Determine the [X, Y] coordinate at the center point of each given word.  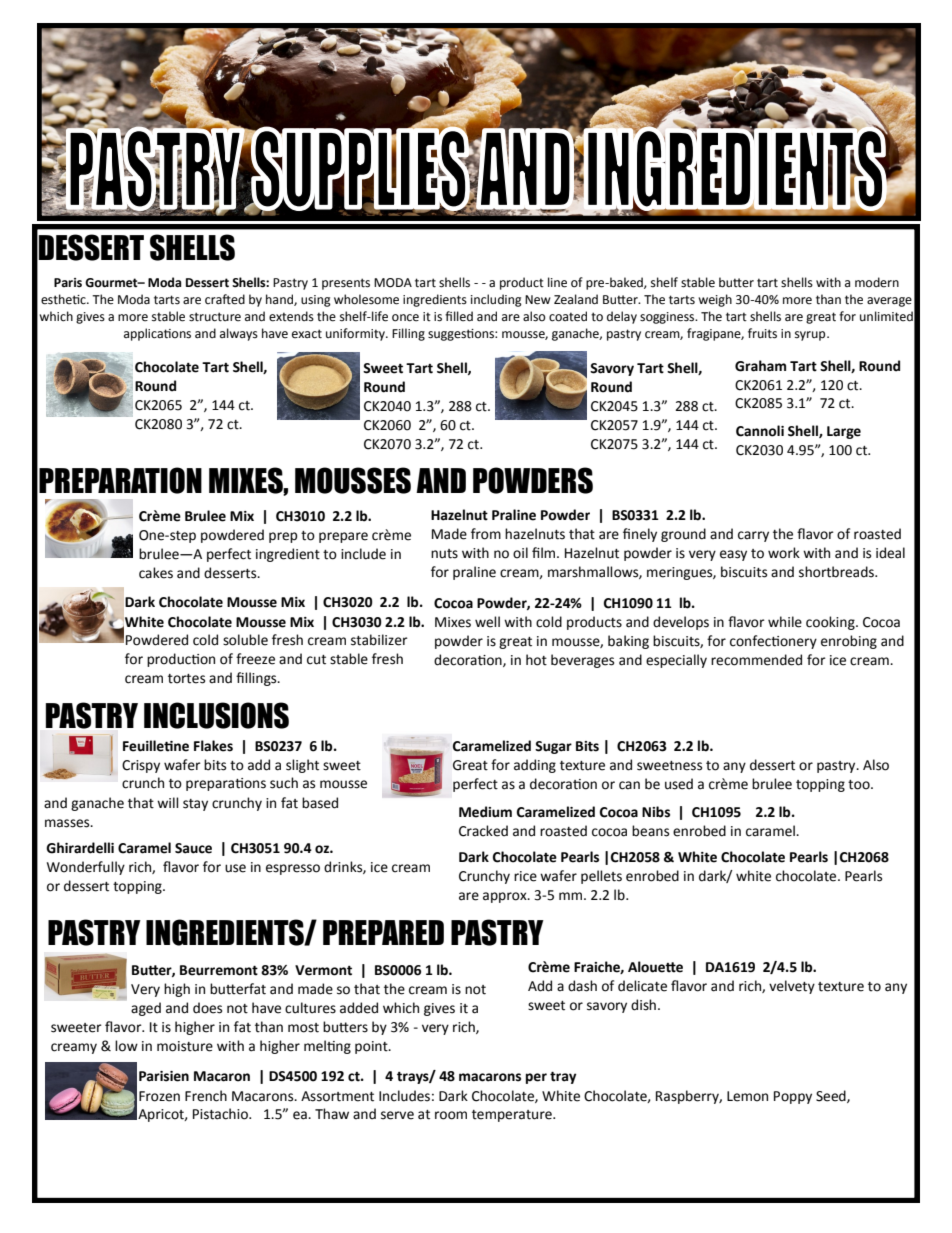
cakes [156, 573]
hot [536, 660]
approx [506, 897]
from [486, 534]
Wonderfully [86, 868]
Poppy [793, 1097]
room [451, 1115]
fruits [762, 333]
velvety [792, 987]
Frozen [159, 1096]
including [496, 300]
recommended [756, 660]
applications [157, 334]
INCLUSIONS [216, 715]
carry [753, 536]
